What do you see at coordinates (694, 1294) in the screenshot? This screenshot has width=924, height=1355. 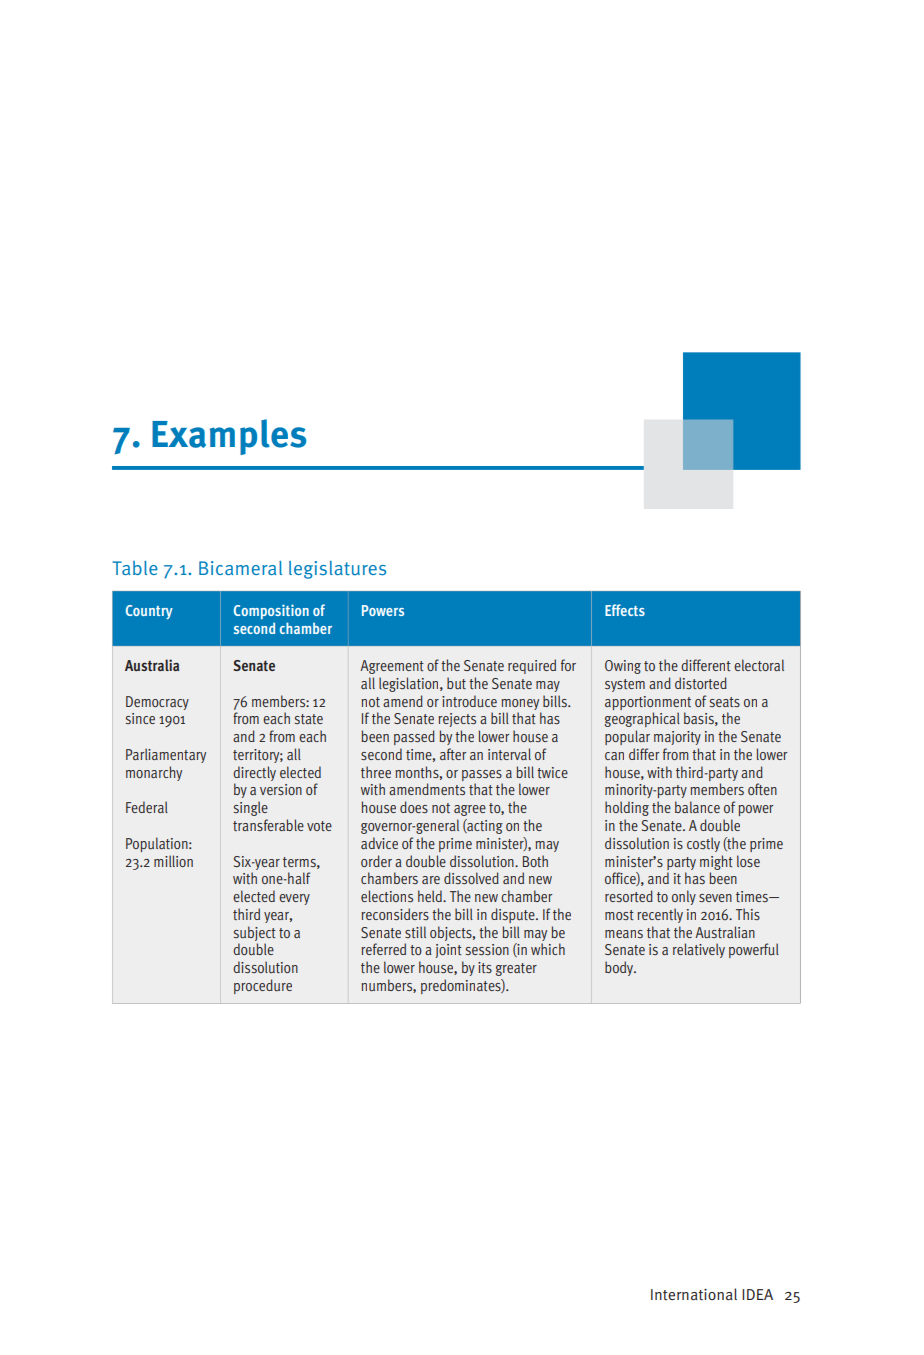 I see `International` at bounding box center [694, 1294].
